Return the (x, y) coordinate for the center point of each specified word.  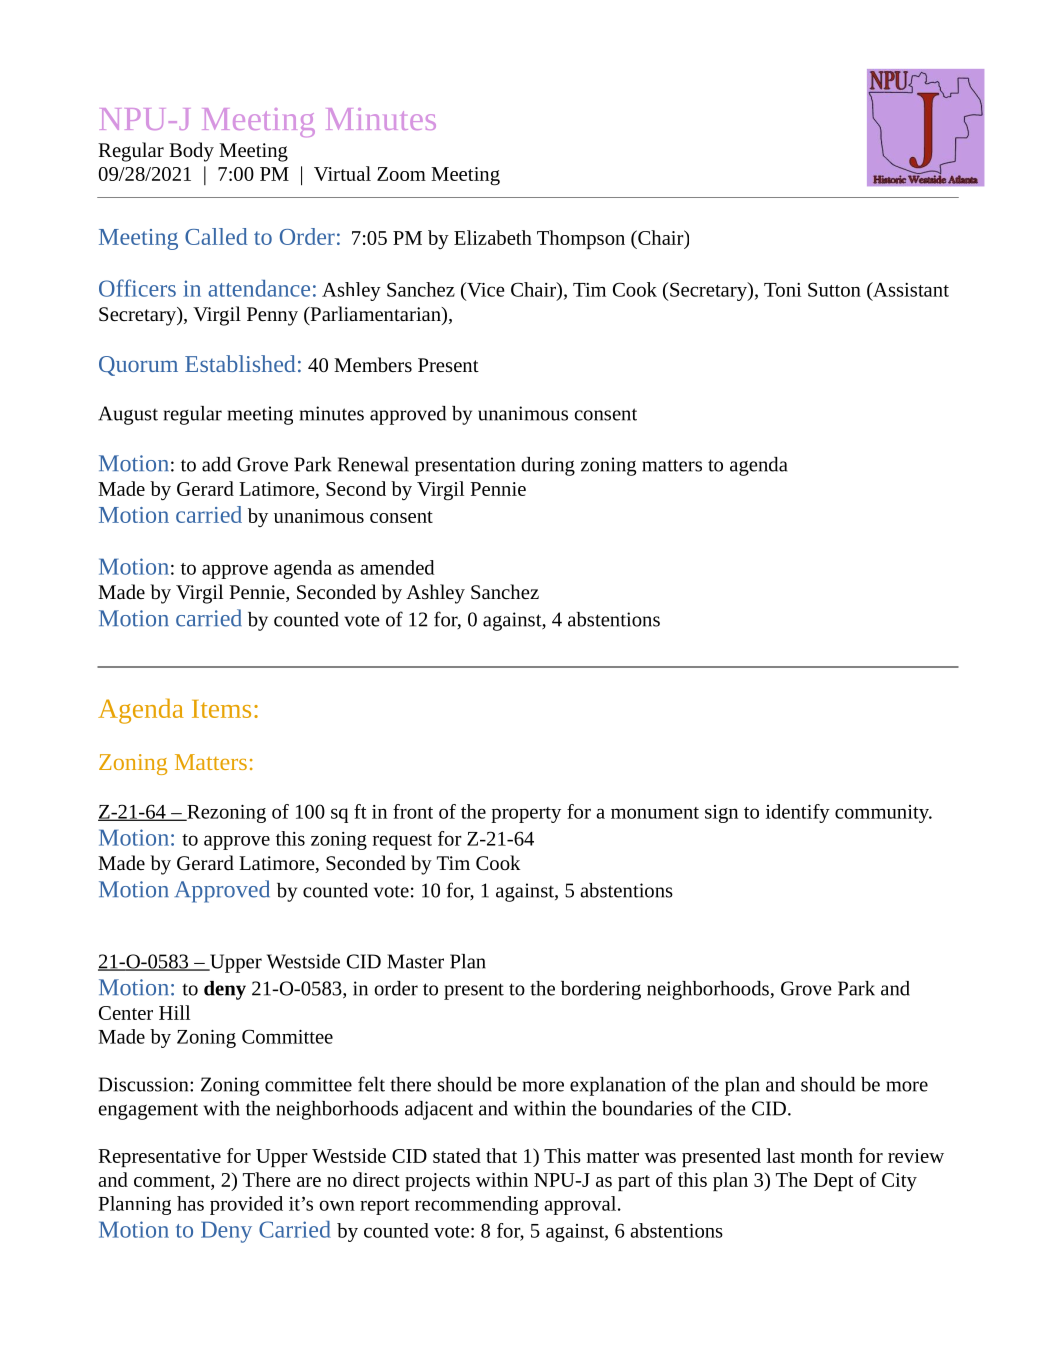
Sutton (834, 289)
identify (798, 813)
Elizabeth (493, 237)
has (190, 1203)
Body (191, 152)
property (526, 815)
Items (221, 709)
